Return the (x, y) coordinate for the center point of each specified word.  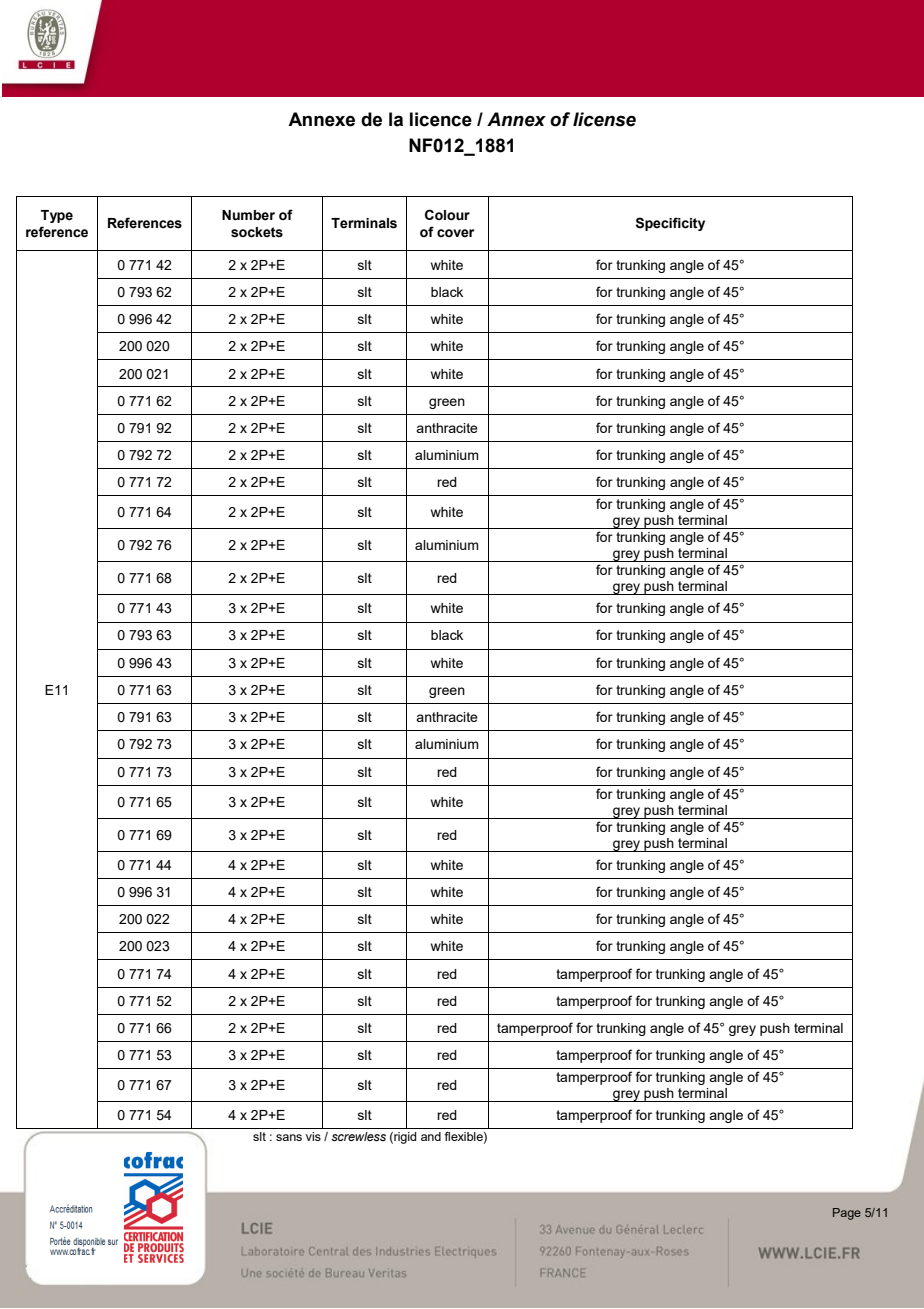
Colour (447, 215)
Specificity (670, 224)
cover (455, 233)
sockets (257, 232)
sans (289, 1137)
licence (441, 119)
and (431, 1136)
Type (57, 216)
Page (847, 1214)
